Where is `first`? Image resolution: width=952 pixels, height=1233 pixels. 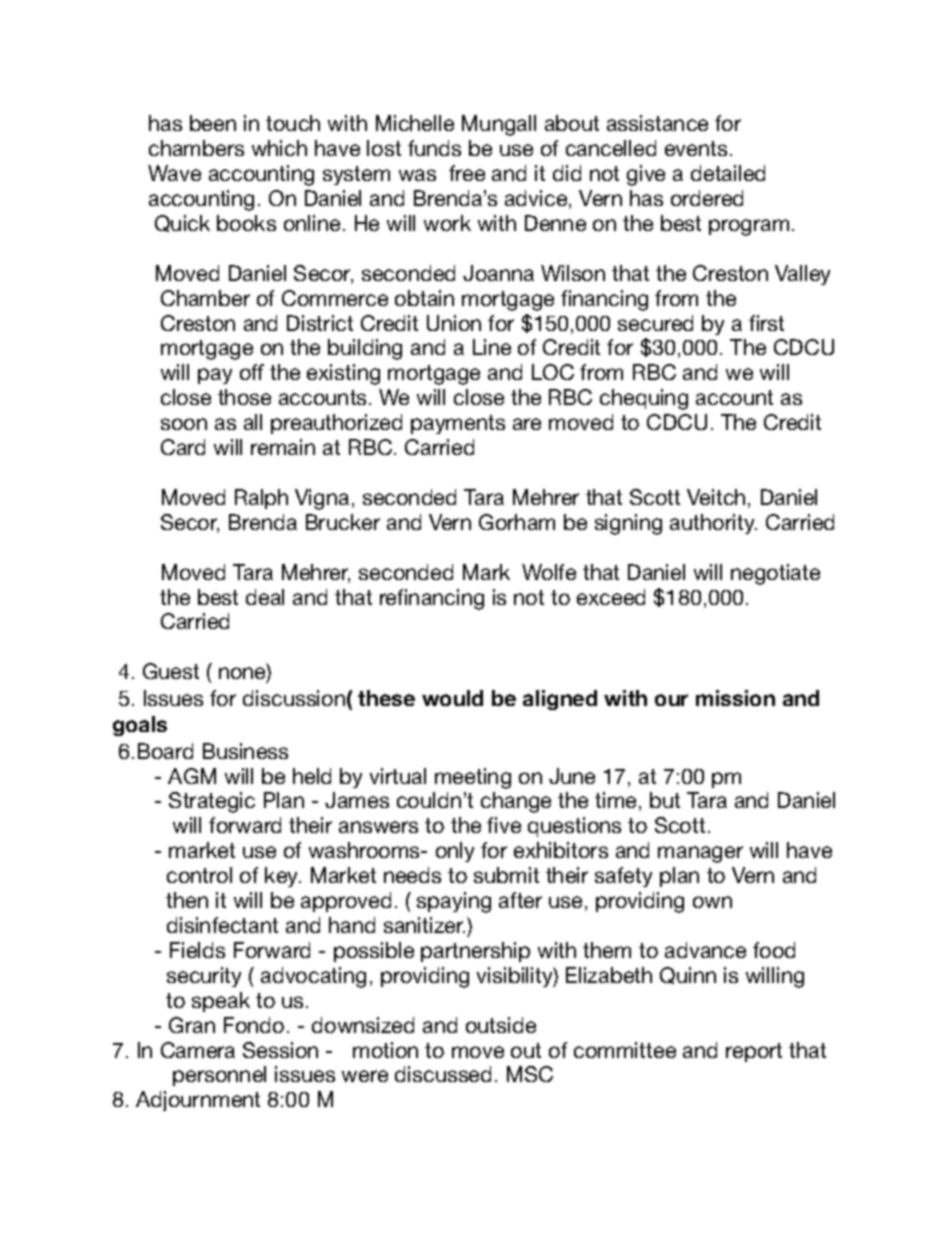
first is located at coordinates (766, 323).
